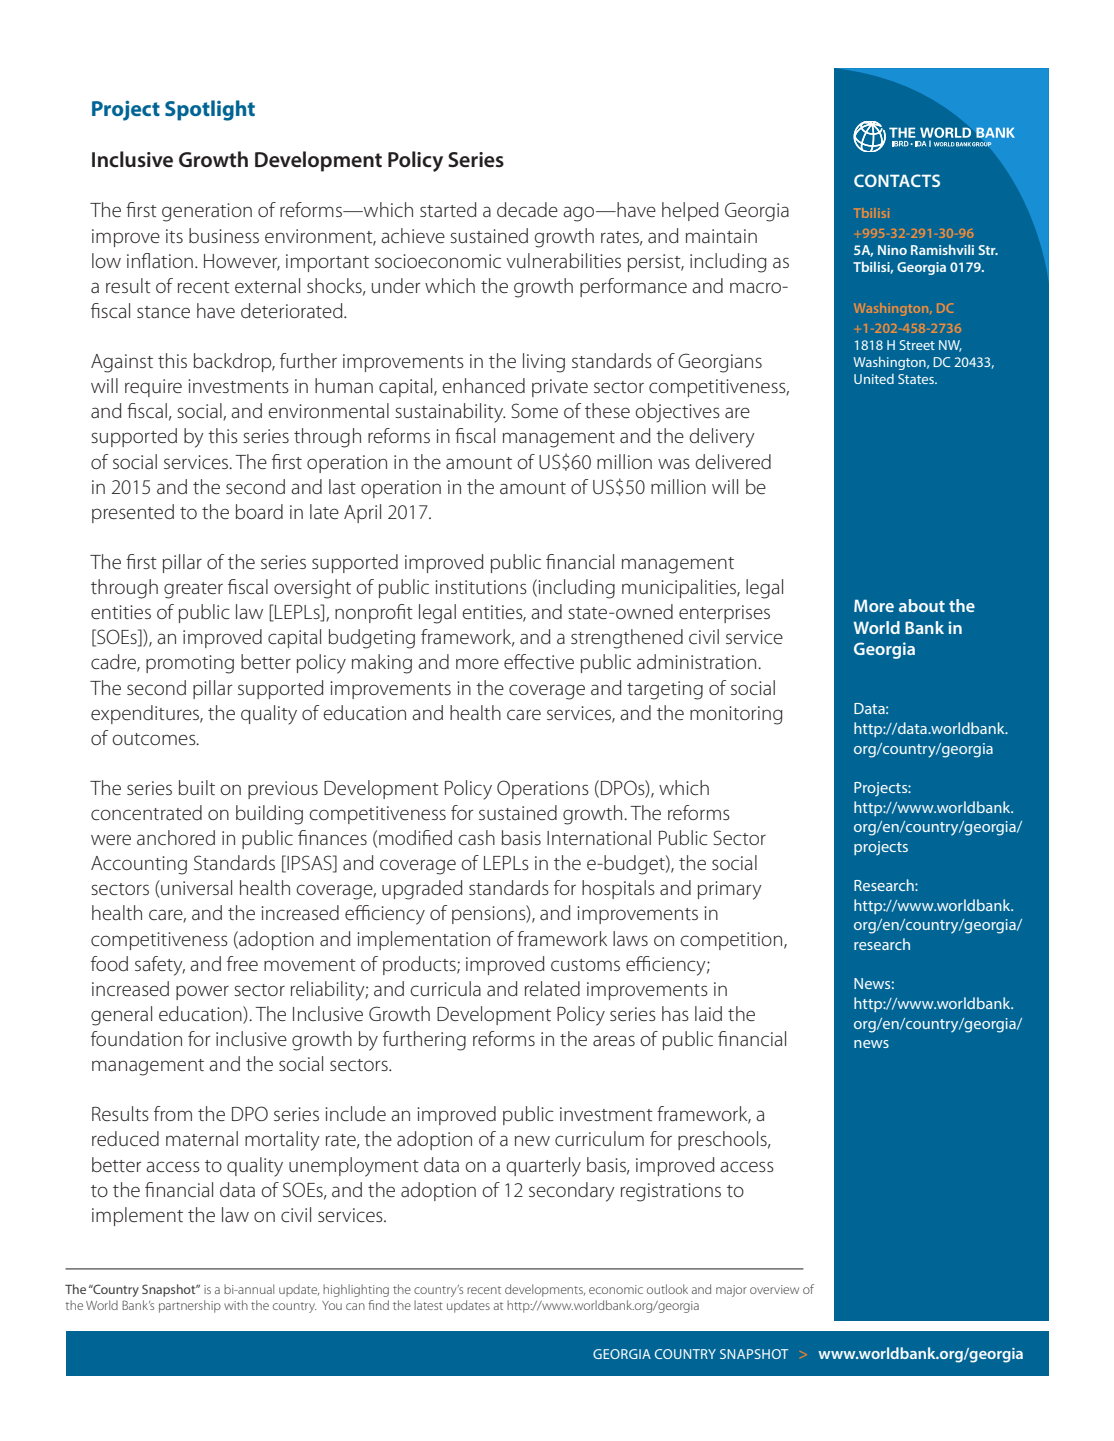  What do you see at coordinates (202, 992) in the document?
I see `power` at bounding box center [202, 992].
